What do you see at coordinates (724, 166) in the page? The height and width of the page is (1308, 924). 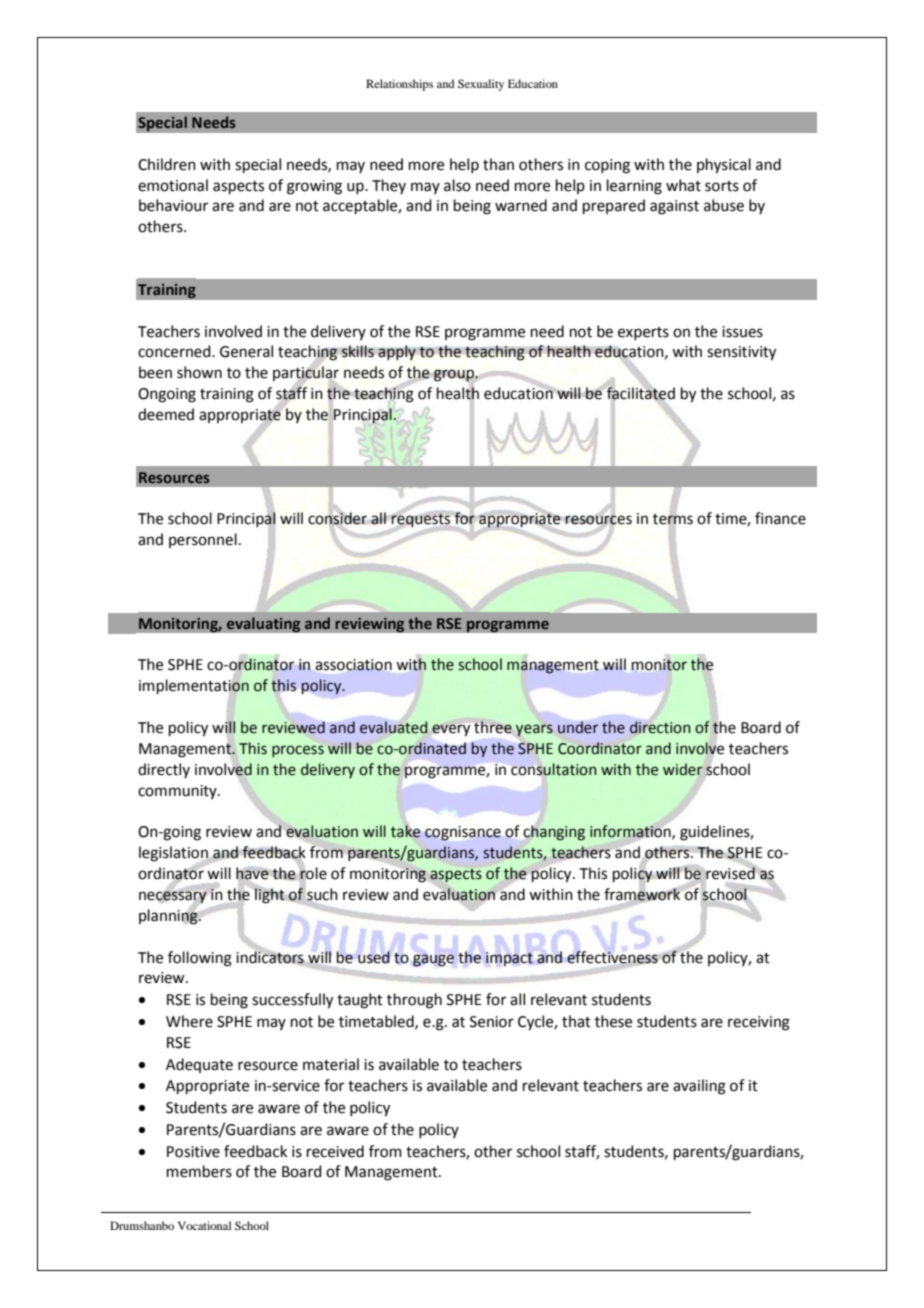 I see `physical` at bounding box center [724, 166].
